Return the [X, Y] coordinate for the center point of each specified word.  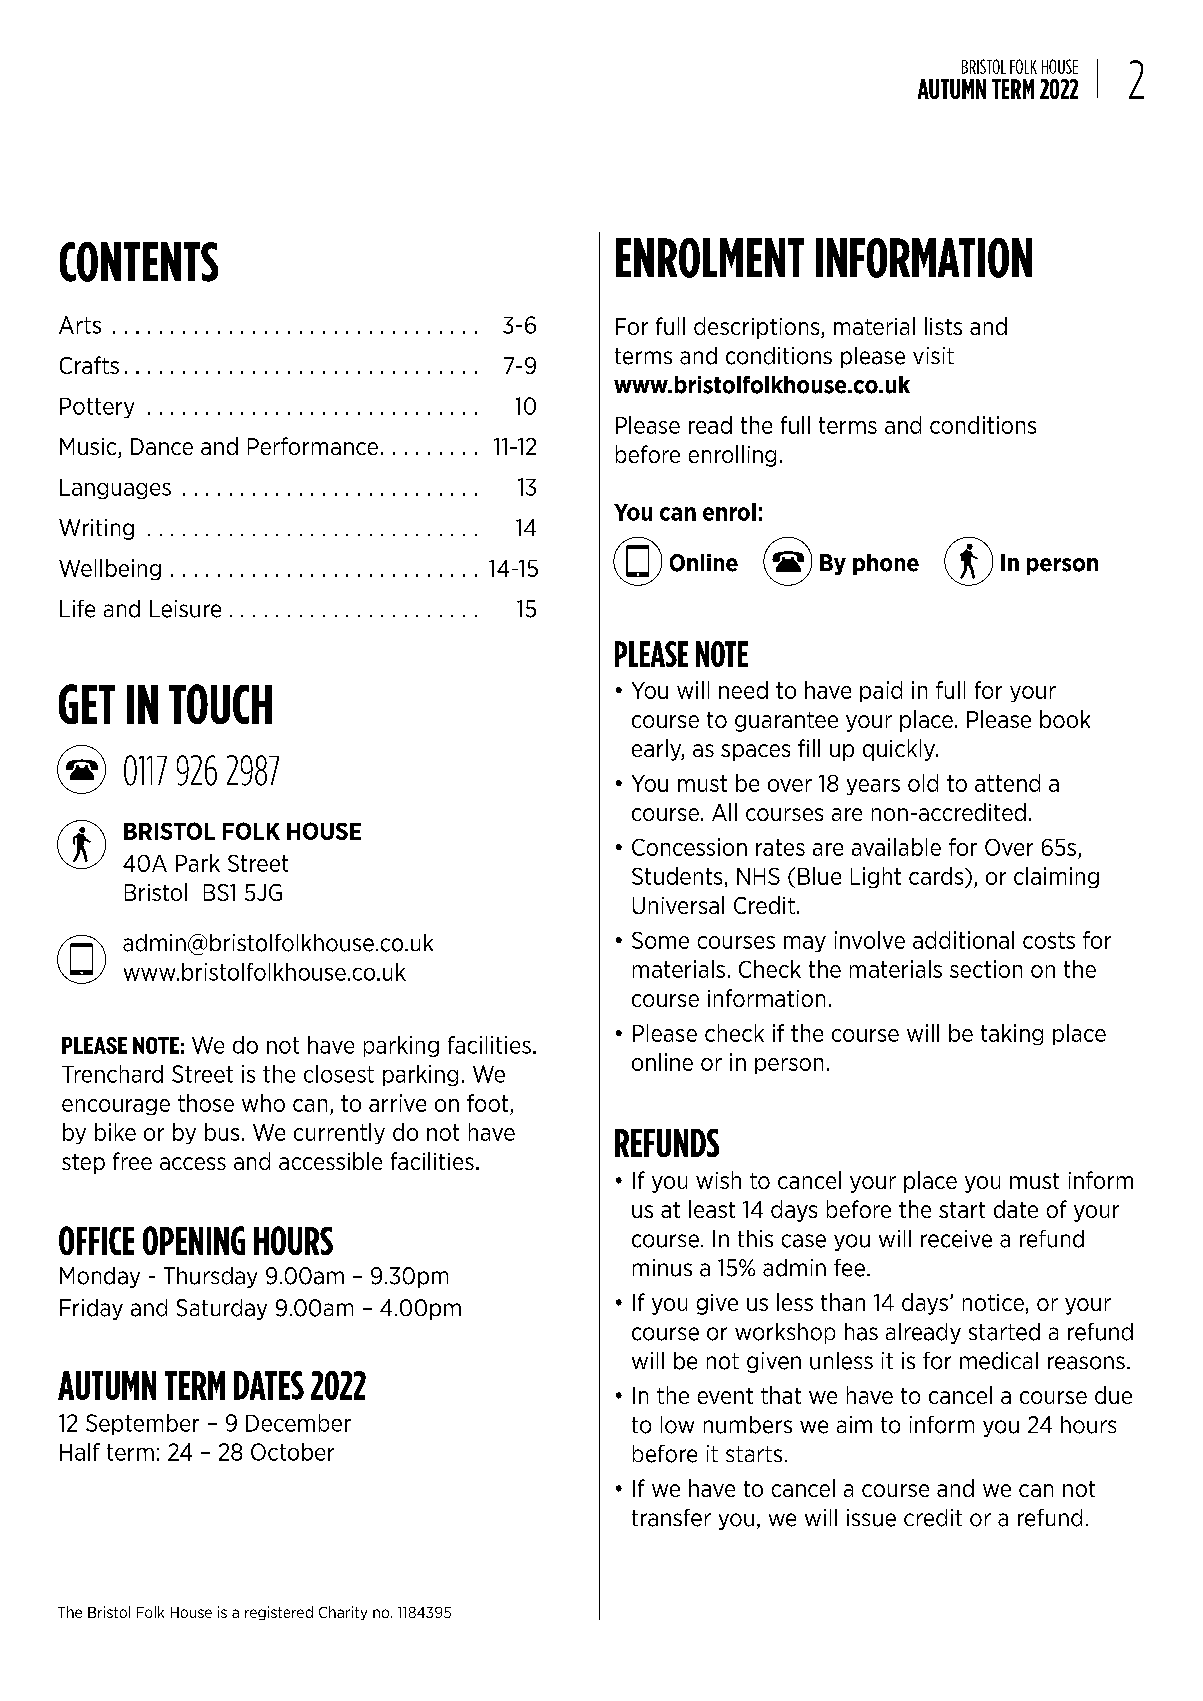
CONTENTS [139, 262]
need [743, 690]
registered [279, 1613]
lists [943, 326]
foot [487, 1103]
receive [956, 1239]
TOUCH [220, 704]
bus [222, 1132]
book [1065, 719]
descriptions [758, 328]
